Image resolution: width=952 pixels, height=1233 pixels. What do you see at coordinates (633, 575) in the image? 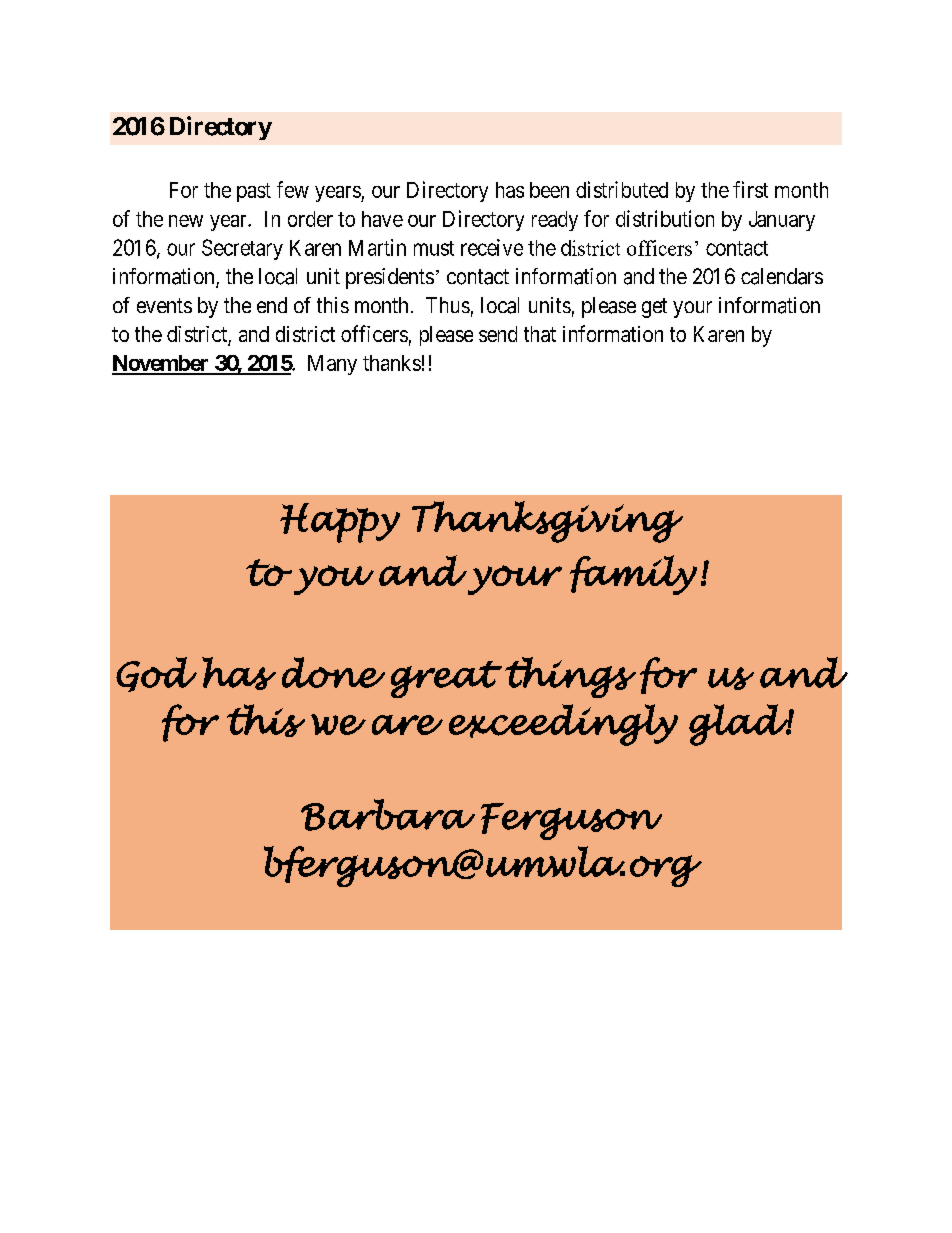
I see `family` at bounding box center [633, 575].
